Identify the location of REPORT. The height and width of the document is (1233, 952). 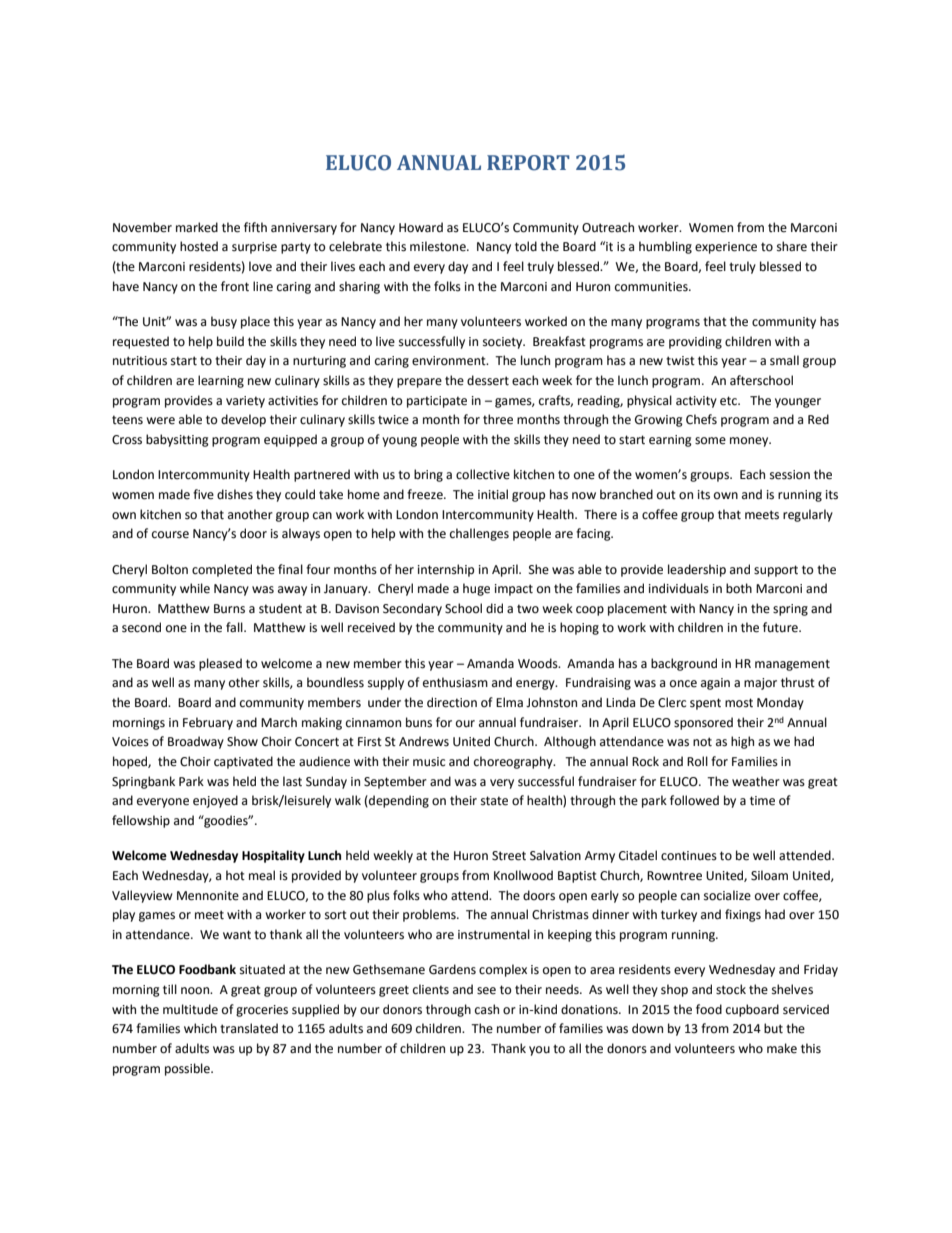
(528, 163).
